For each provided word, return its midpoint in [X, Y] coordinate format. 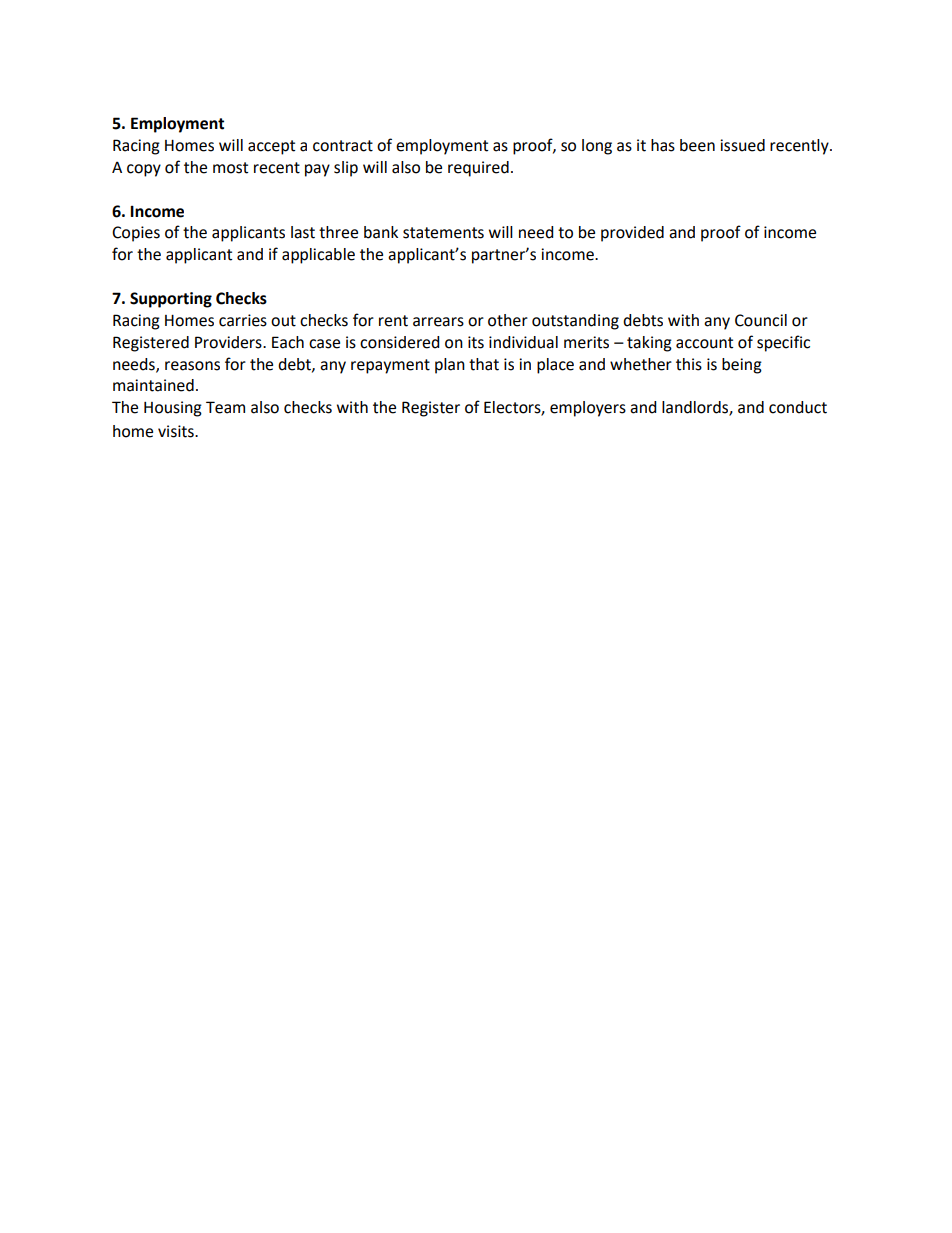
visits [177, 431]
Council [761, 320]
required [478, 169]
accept [271, 147]
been [697, 145]
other [508, 320]
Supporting [171, 300]
